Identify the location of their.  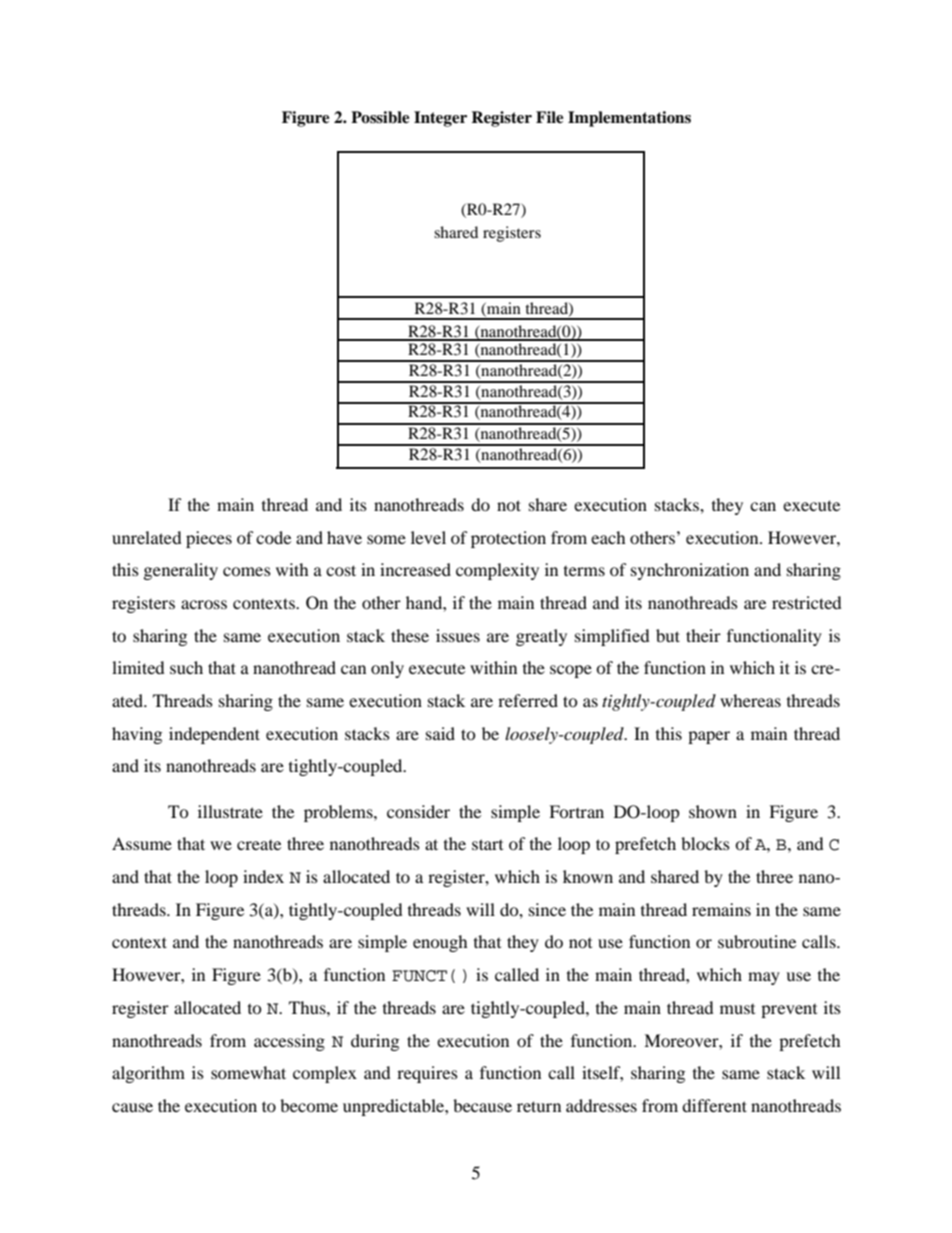
(703, 635).
